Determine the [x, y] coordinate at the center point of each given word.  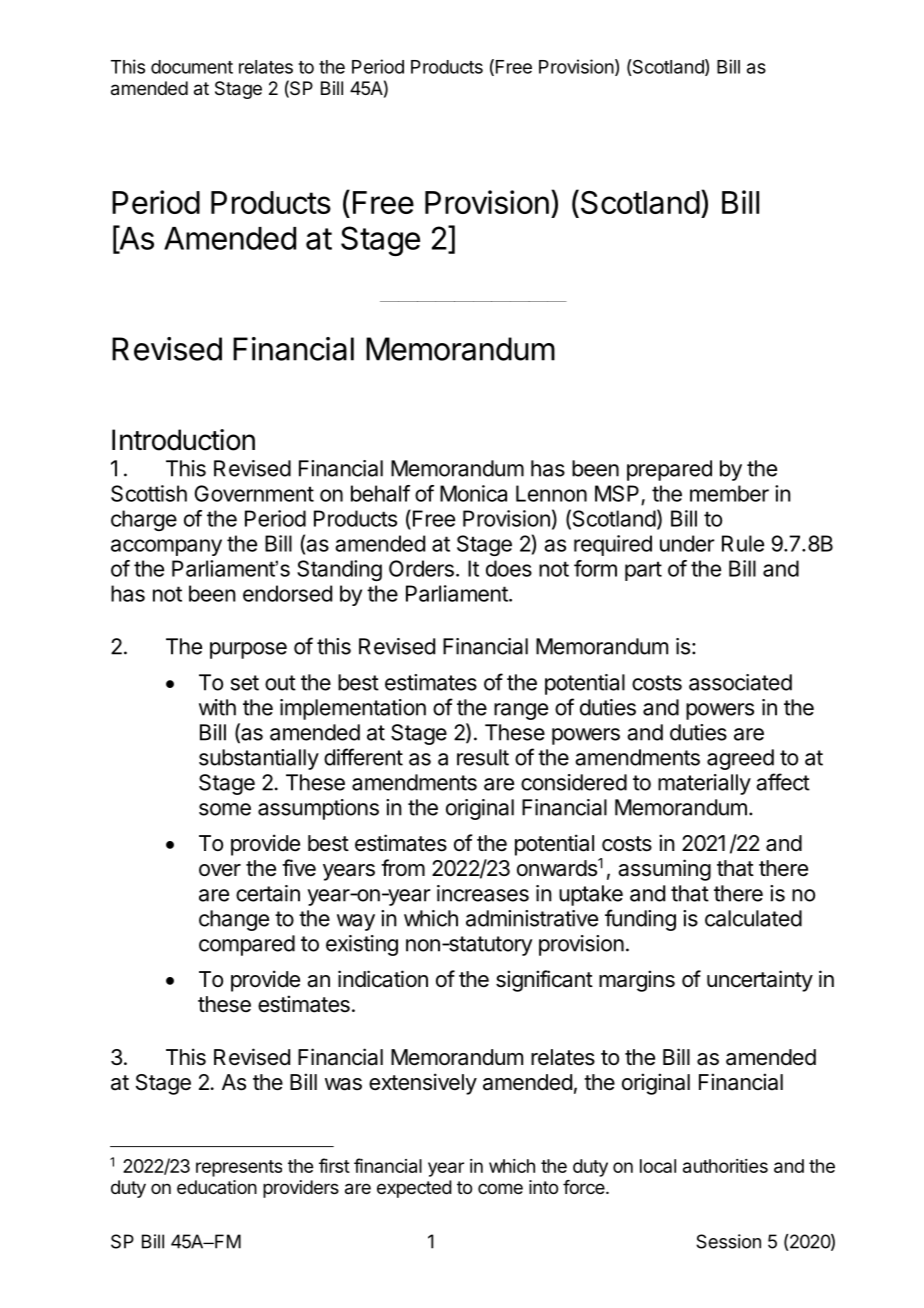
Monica [473, 493]
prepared [669, 470]
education [217, 1187]
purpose [248, 650]
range [521, 711]
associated [740, 682]
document [192, 67]
